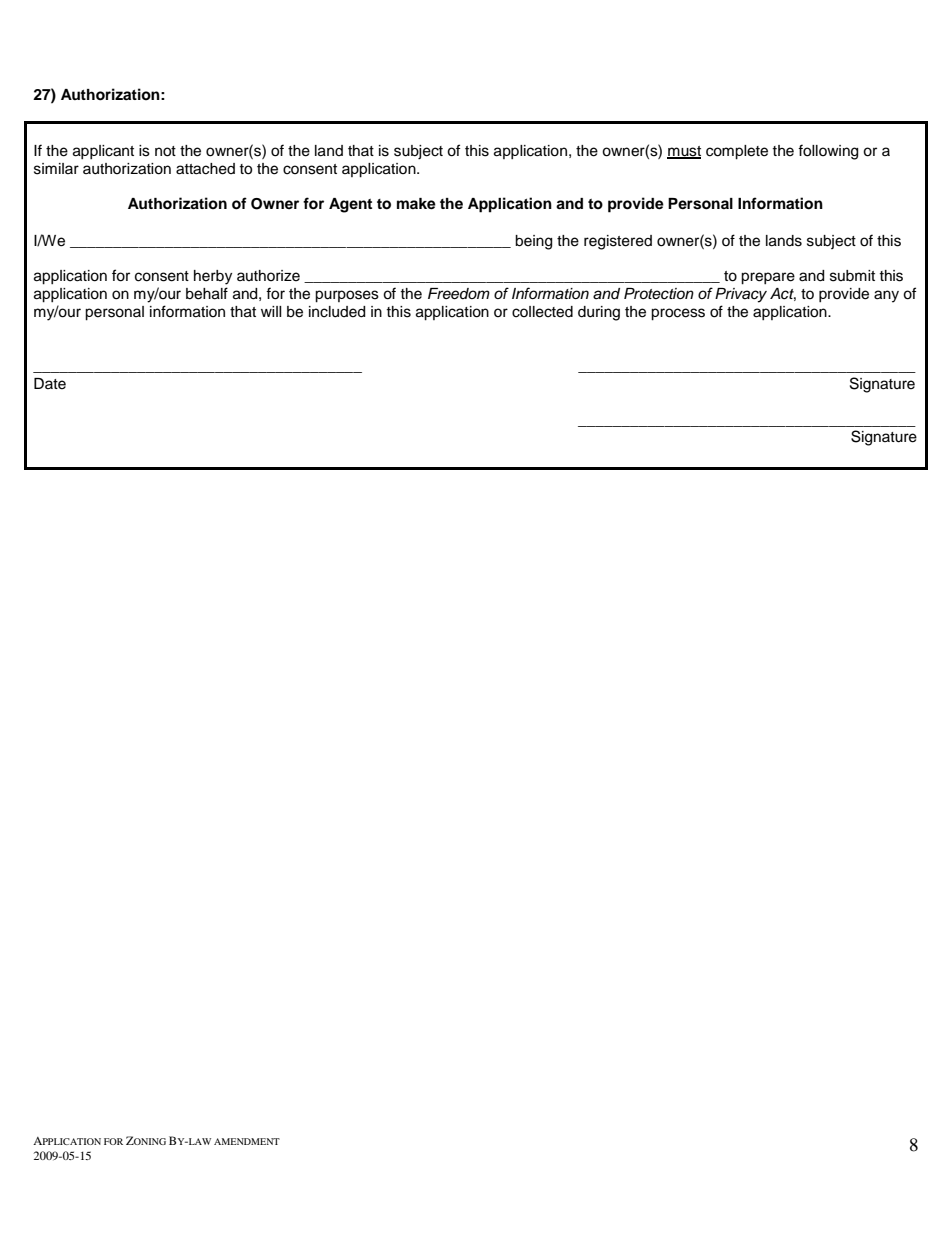 This page has height=1233, width=952. Describe the element at coordinates (165, 151) in the page. I see `not` at that location.
